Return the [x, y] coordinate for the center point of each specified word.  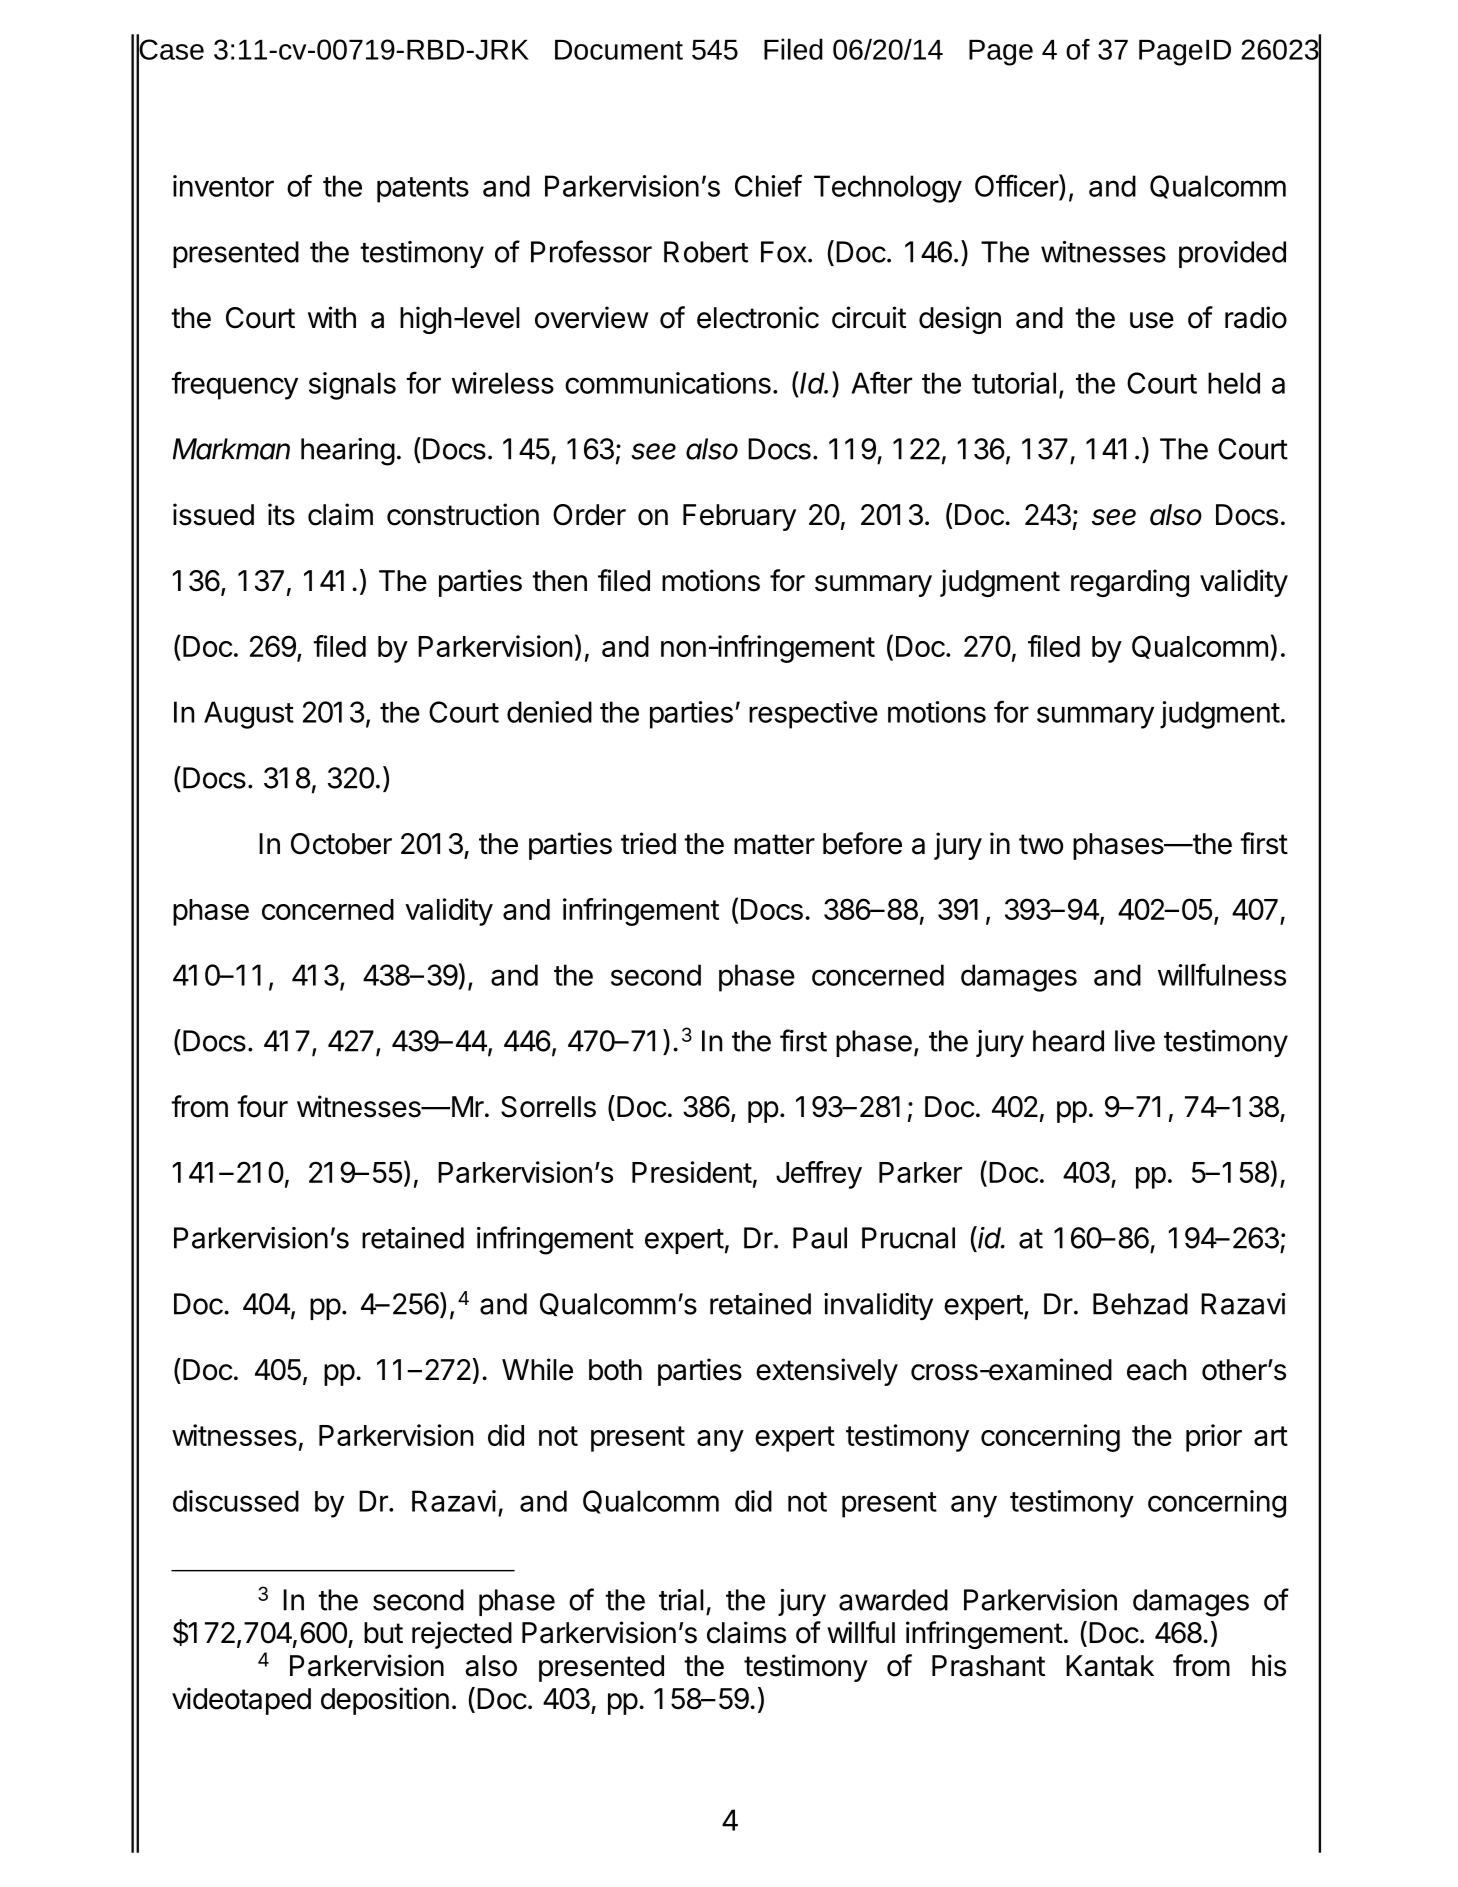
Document [619, 50]
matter [774, 844]
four [262, 1106]
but [383, 1633]
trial [681, 1600]
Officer [1017, 185]
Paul [820, 1238]
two [1041, 844]
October [341, 844]
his [1269, 1665]
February [739, 517]
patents [423, 190]
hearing [348, 452]
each [1157, 1370]
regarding [1130, 583]
